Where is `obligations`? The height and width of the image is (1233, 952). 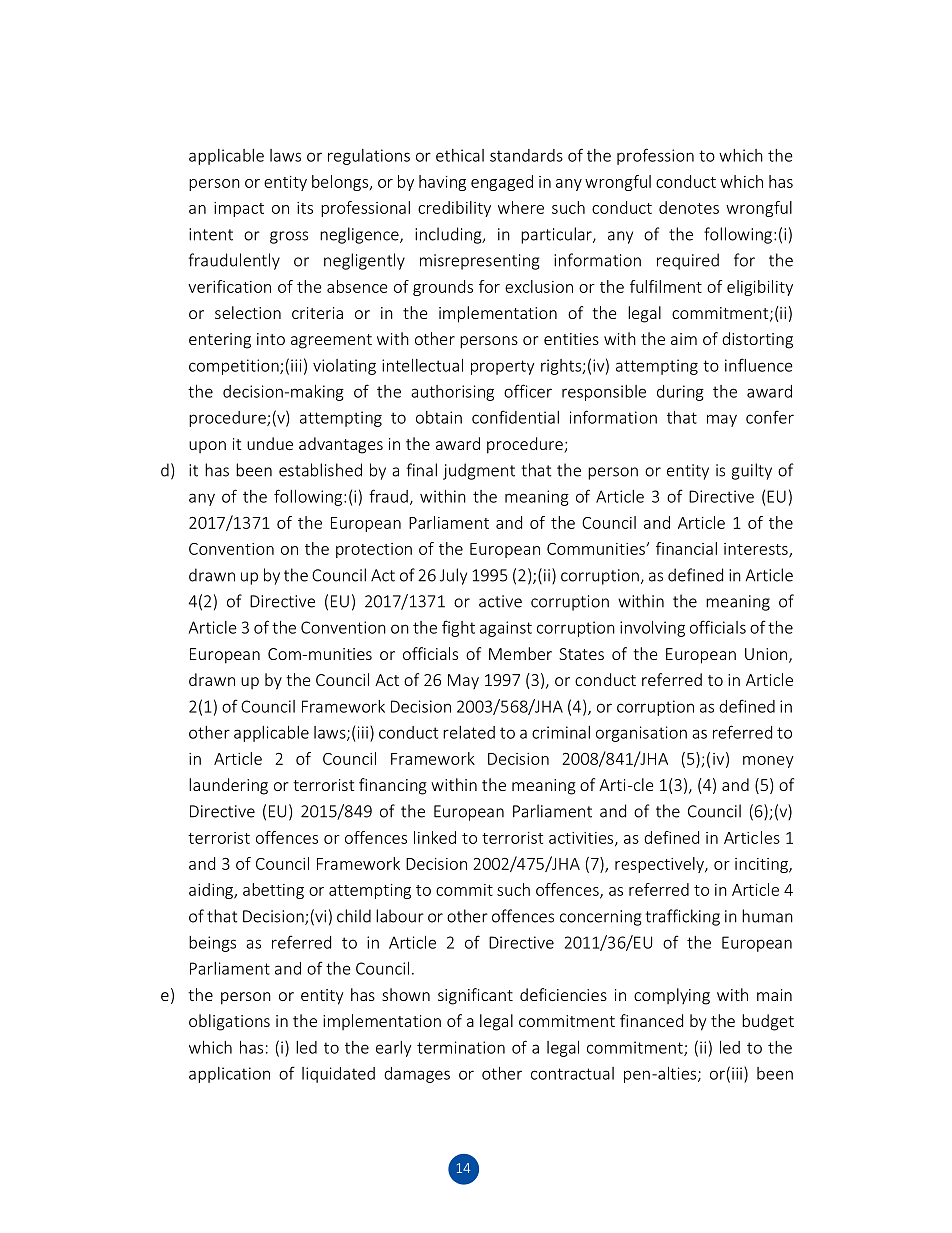 obligations is located at coordinates (229, 1022).
